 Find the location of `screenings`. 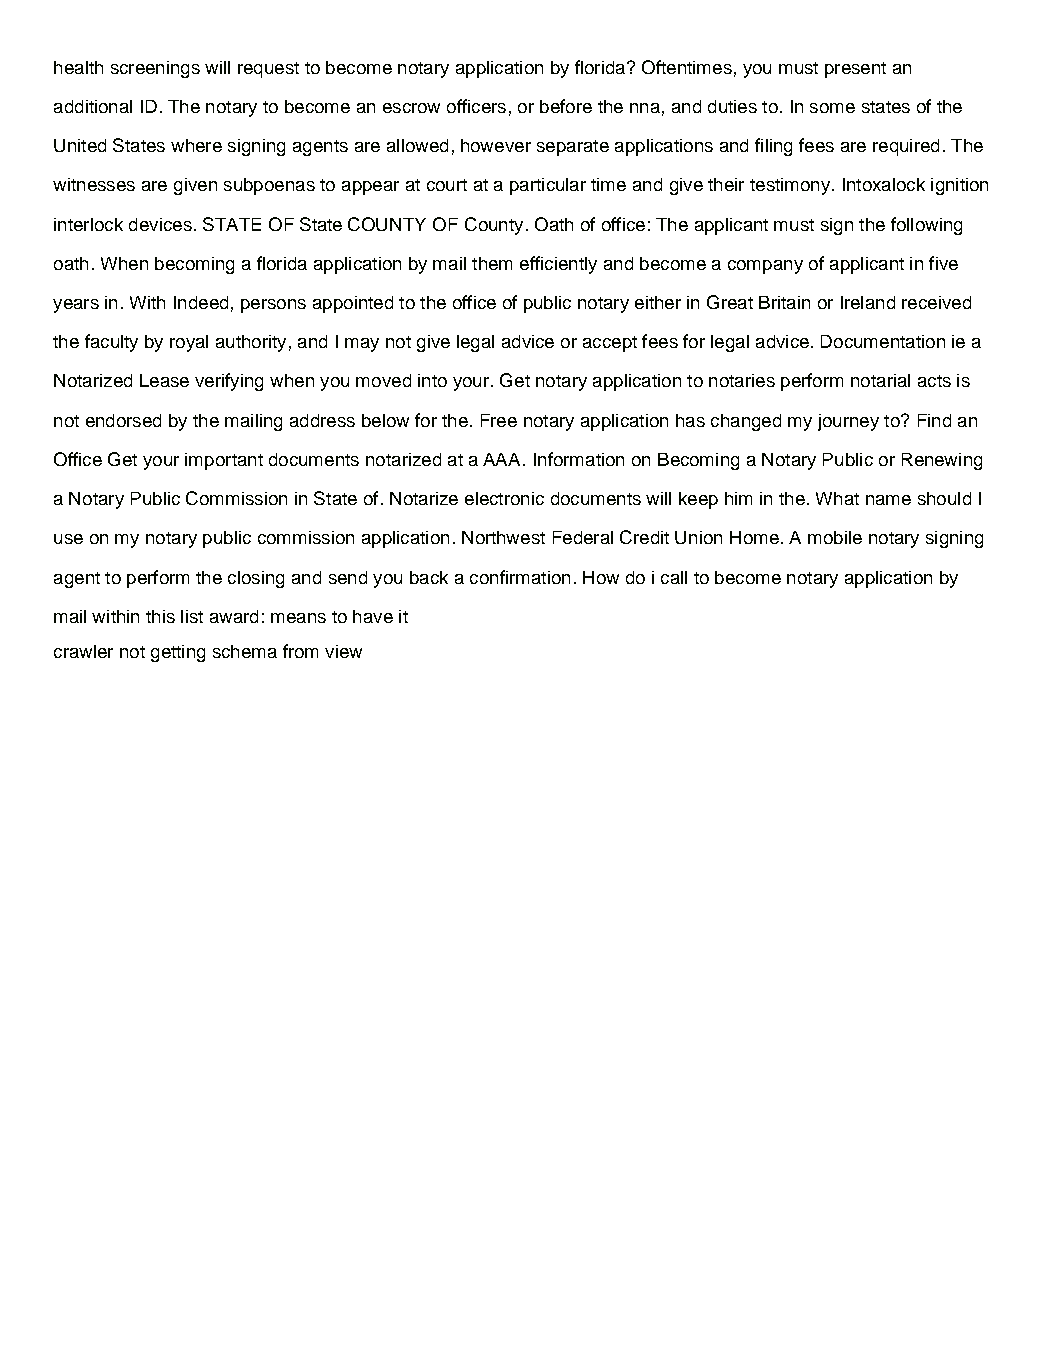

screenings is located at coordinates (155, 69).
